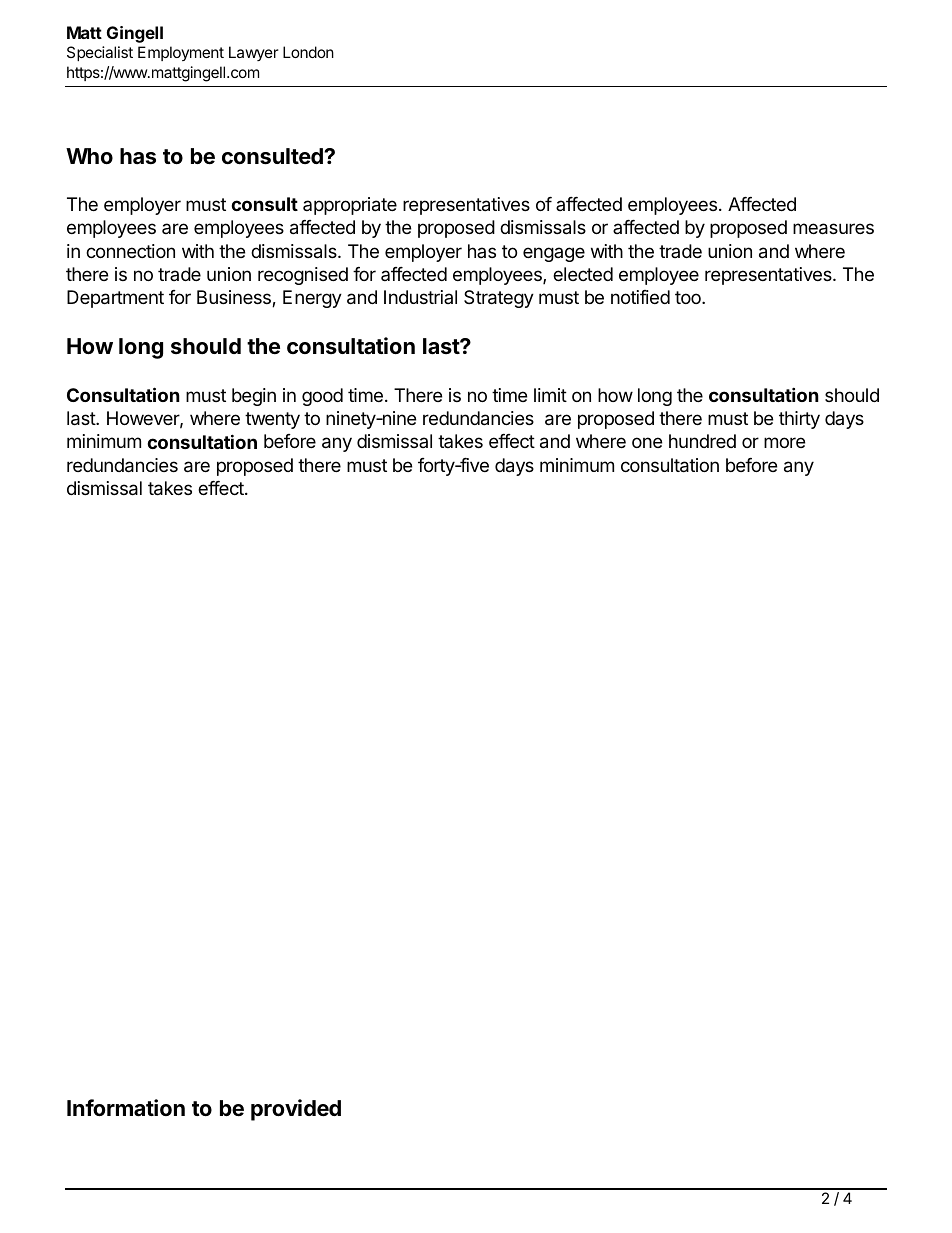  What do you see at coordinates (181, 53) in the screenshot?
I see `Employment` at bounding box center [181, 53].
